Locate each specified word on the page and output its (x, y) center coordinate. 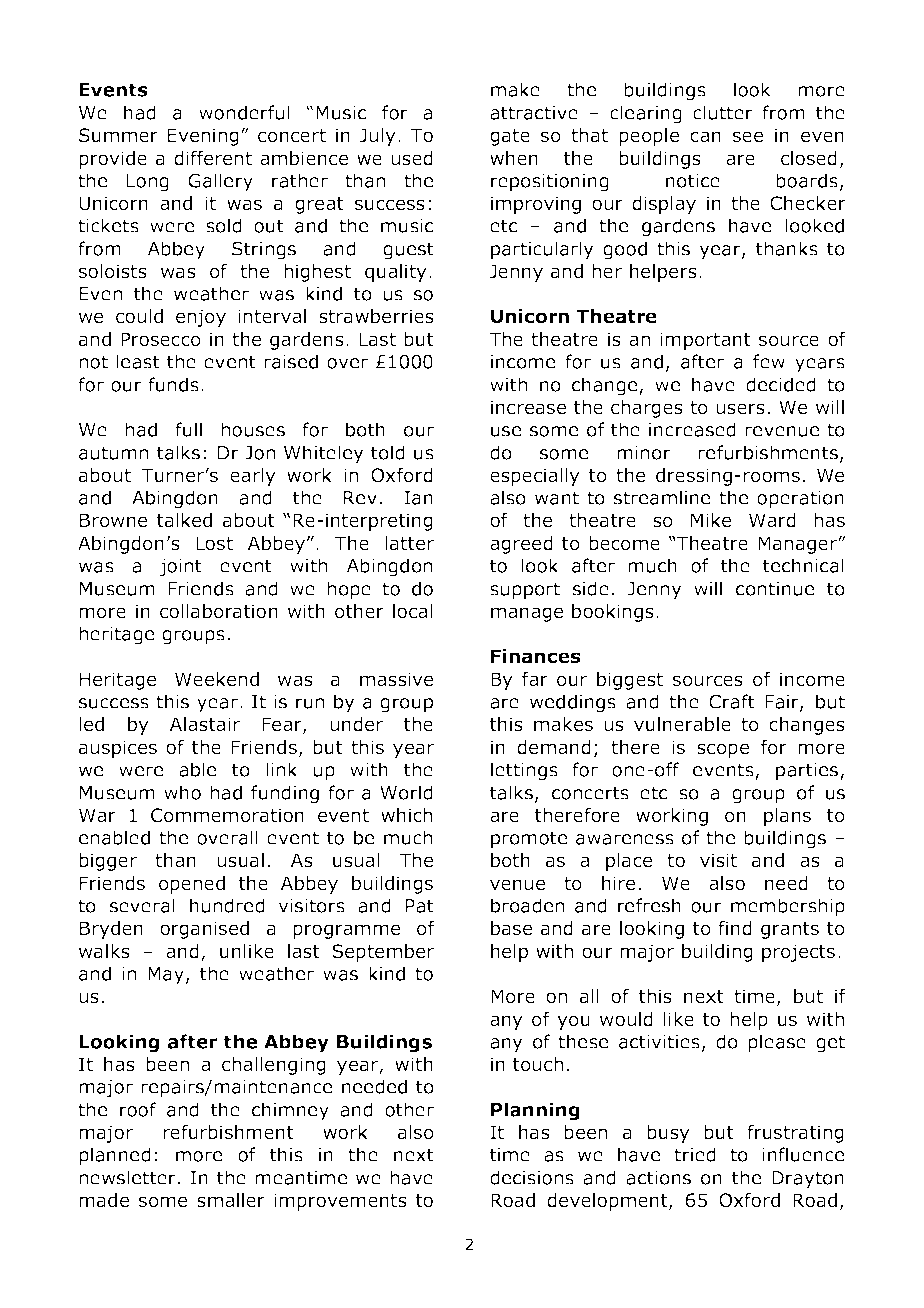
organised (204, 930)
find (735, 928)
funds (173, 384)
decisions (532, 1177)
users (740, 409)
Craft (732, 701)
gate (510, 137)
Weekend (217, 679)
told (388, 452)
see (748, 136)
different (213, 158)
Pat (420, 906)
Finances (536, 656)
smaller (231, 1200)
